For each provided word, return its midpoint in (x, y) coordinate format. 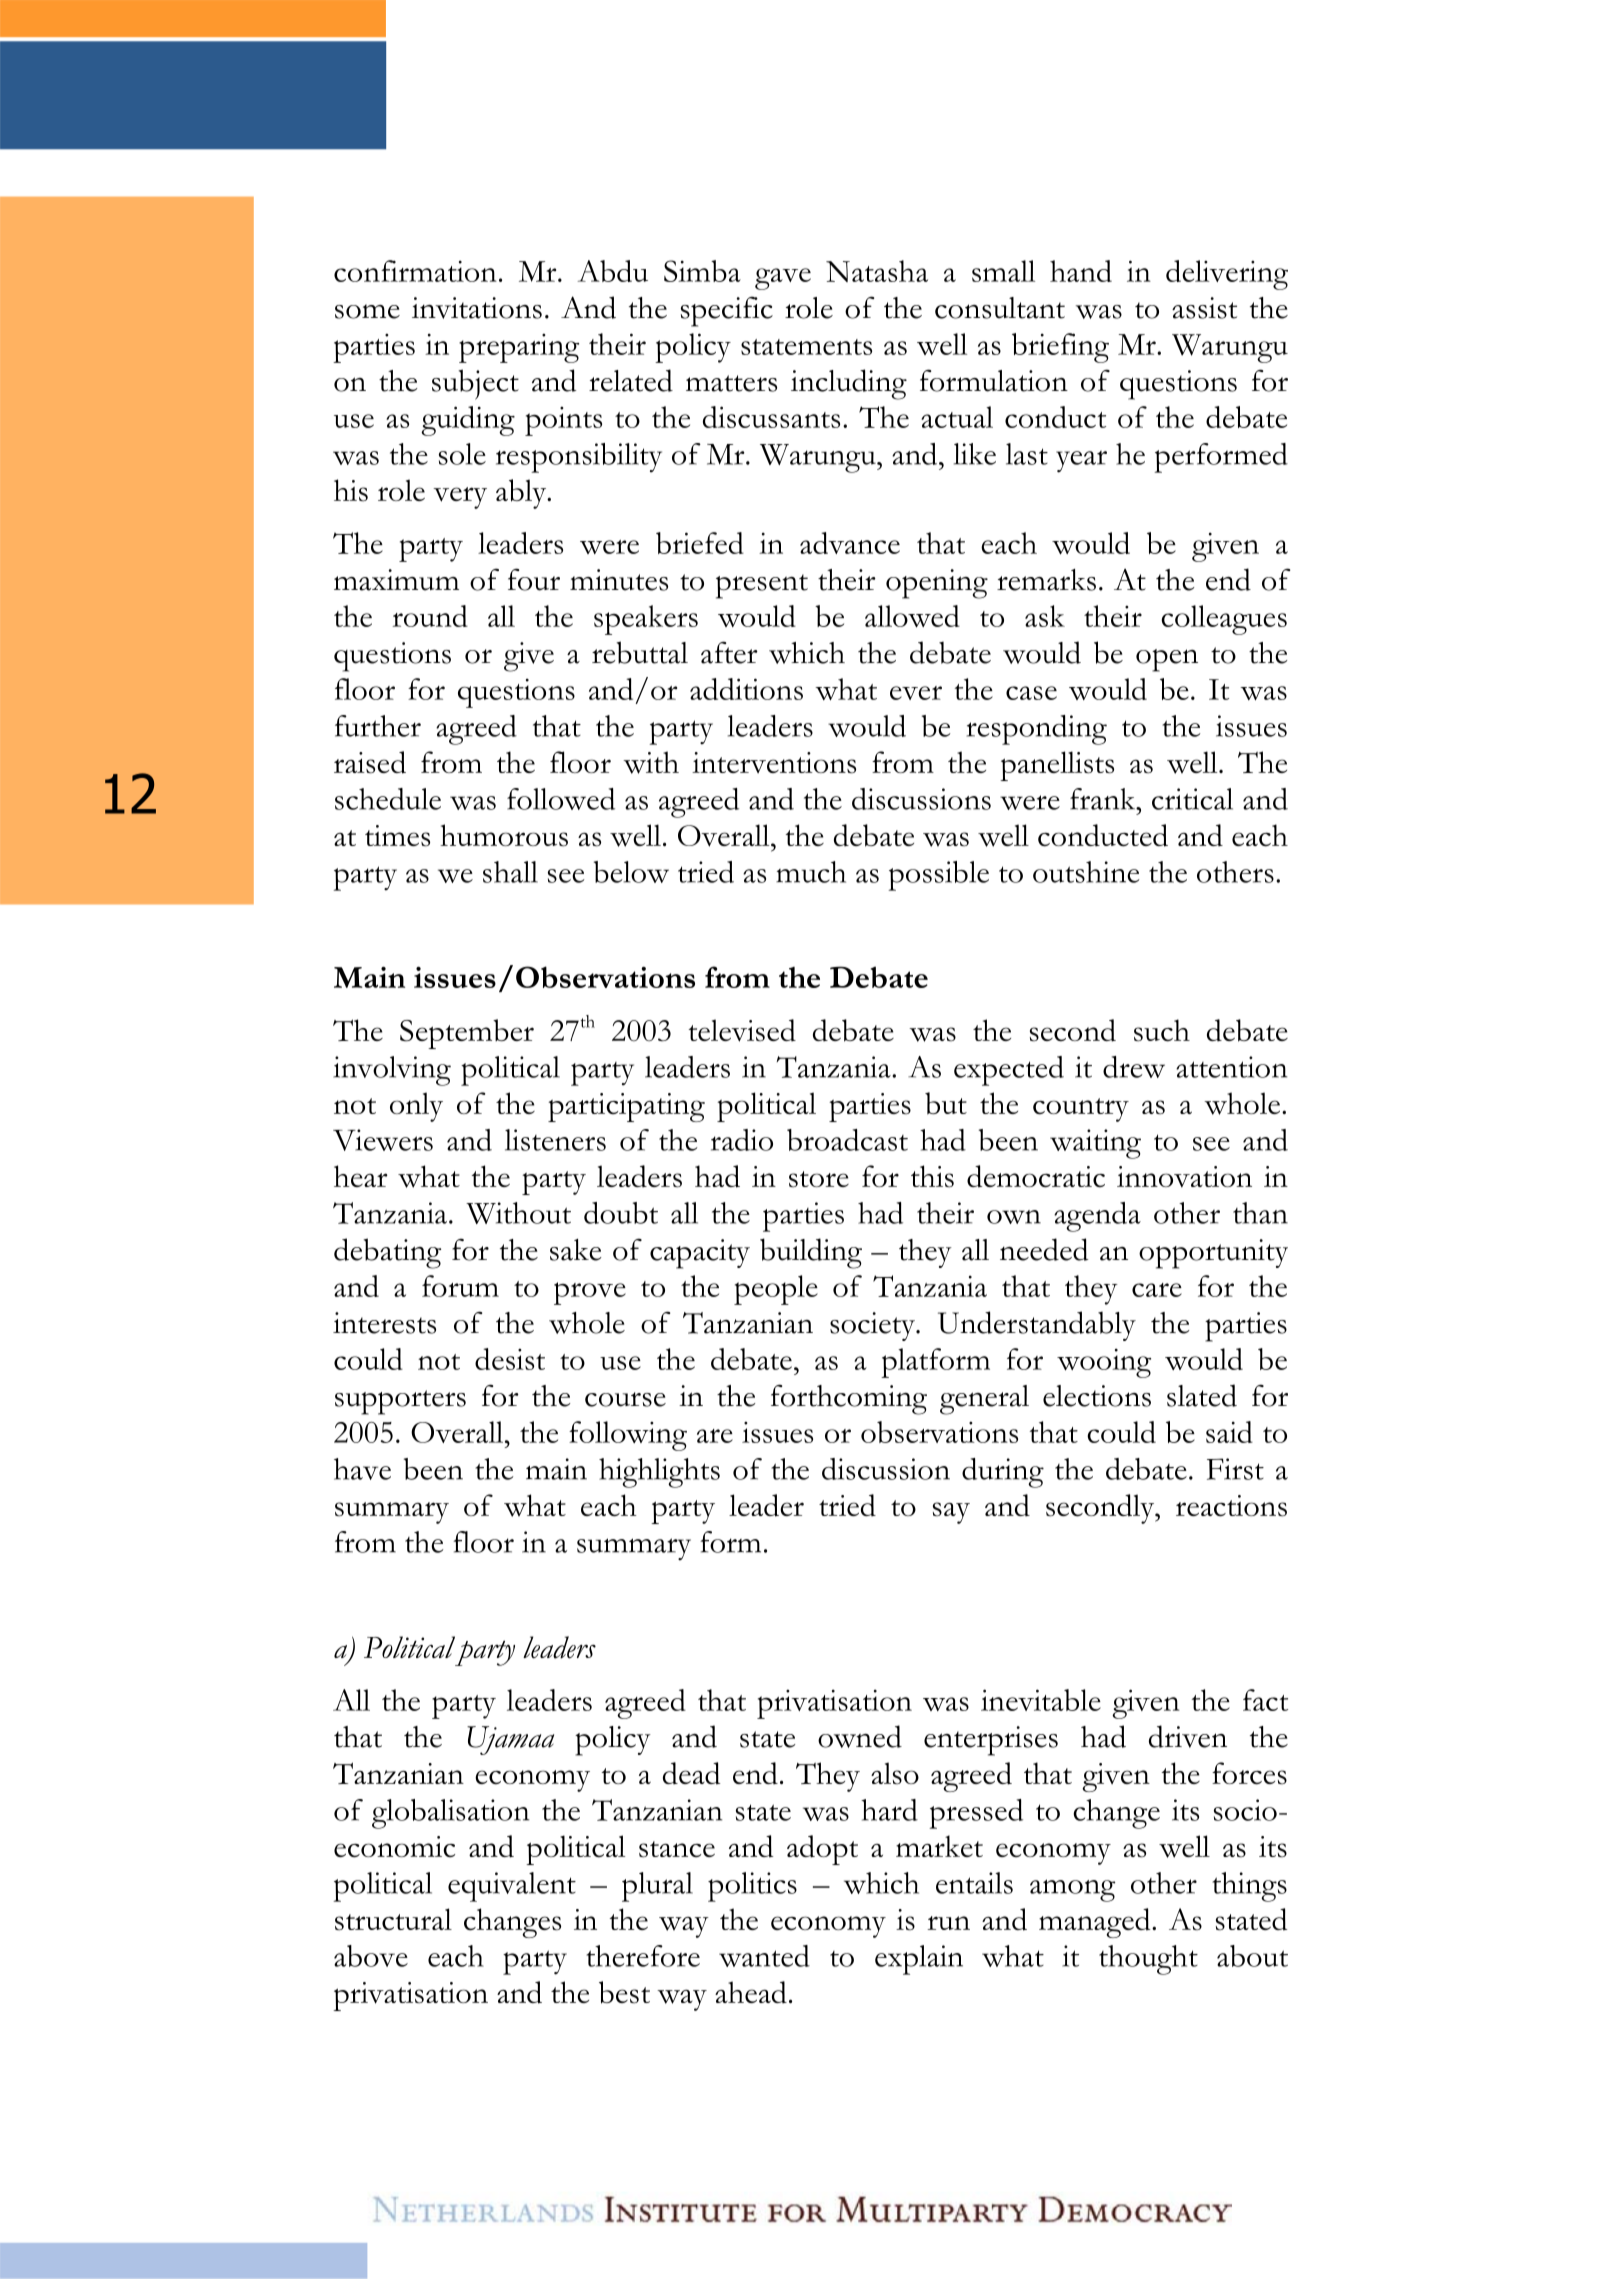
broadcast (847, 1140)
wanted (764, 1956)
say (951, 1513)
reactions (1231, 1506)
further (378, 726)
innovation (1184, 1177)
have (362, 1469)
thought (1148, 1960)
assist (1204, 308)
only (416, 1107)
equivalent (512, 1887)
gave (783, 279)
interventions (774, 763)
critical (1192, 799)
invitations (477, 308)
